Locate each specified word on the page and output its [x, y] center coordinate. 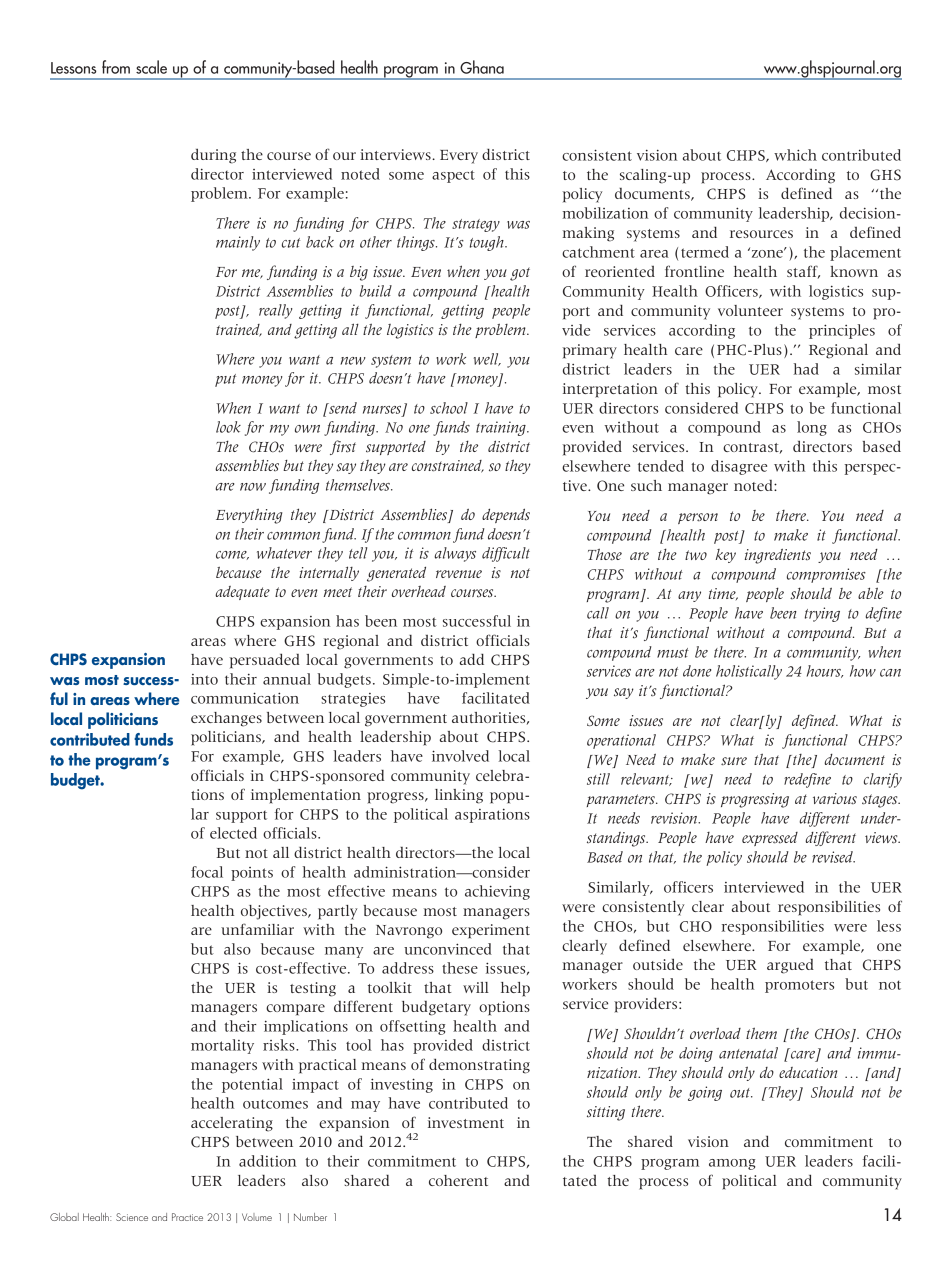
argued [790, 966]
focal [207, 872]
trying [822, 614]
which [795, 155]
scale [151, 67]
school [449, 408]
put [225, 380]
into [204, 679]
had [806, 369]
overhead [419, 591]
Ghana [482, 67]
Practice [187, 1217]
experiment [491, 931]
